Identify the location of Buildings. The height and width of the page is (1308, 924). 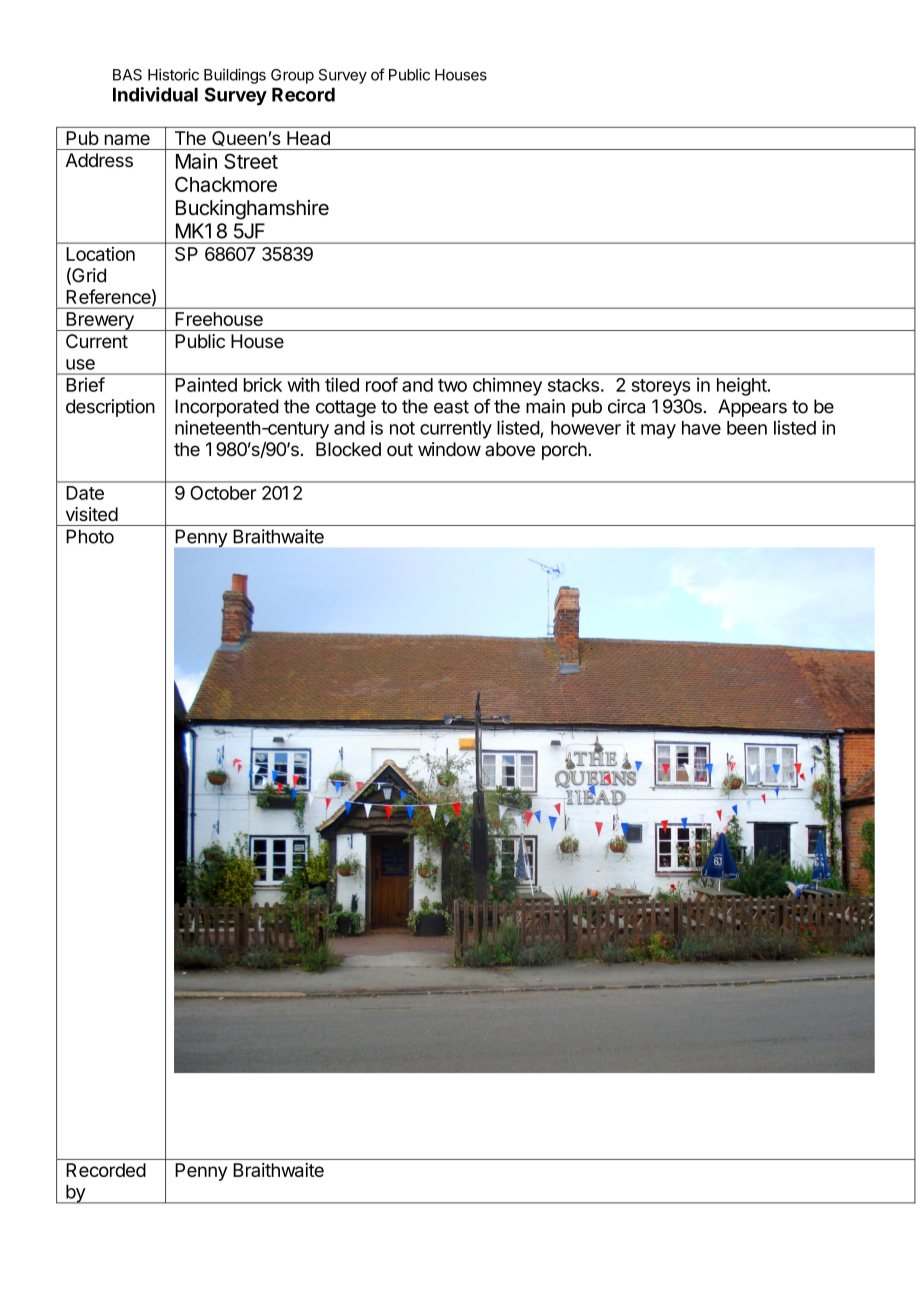
(235, 76).
